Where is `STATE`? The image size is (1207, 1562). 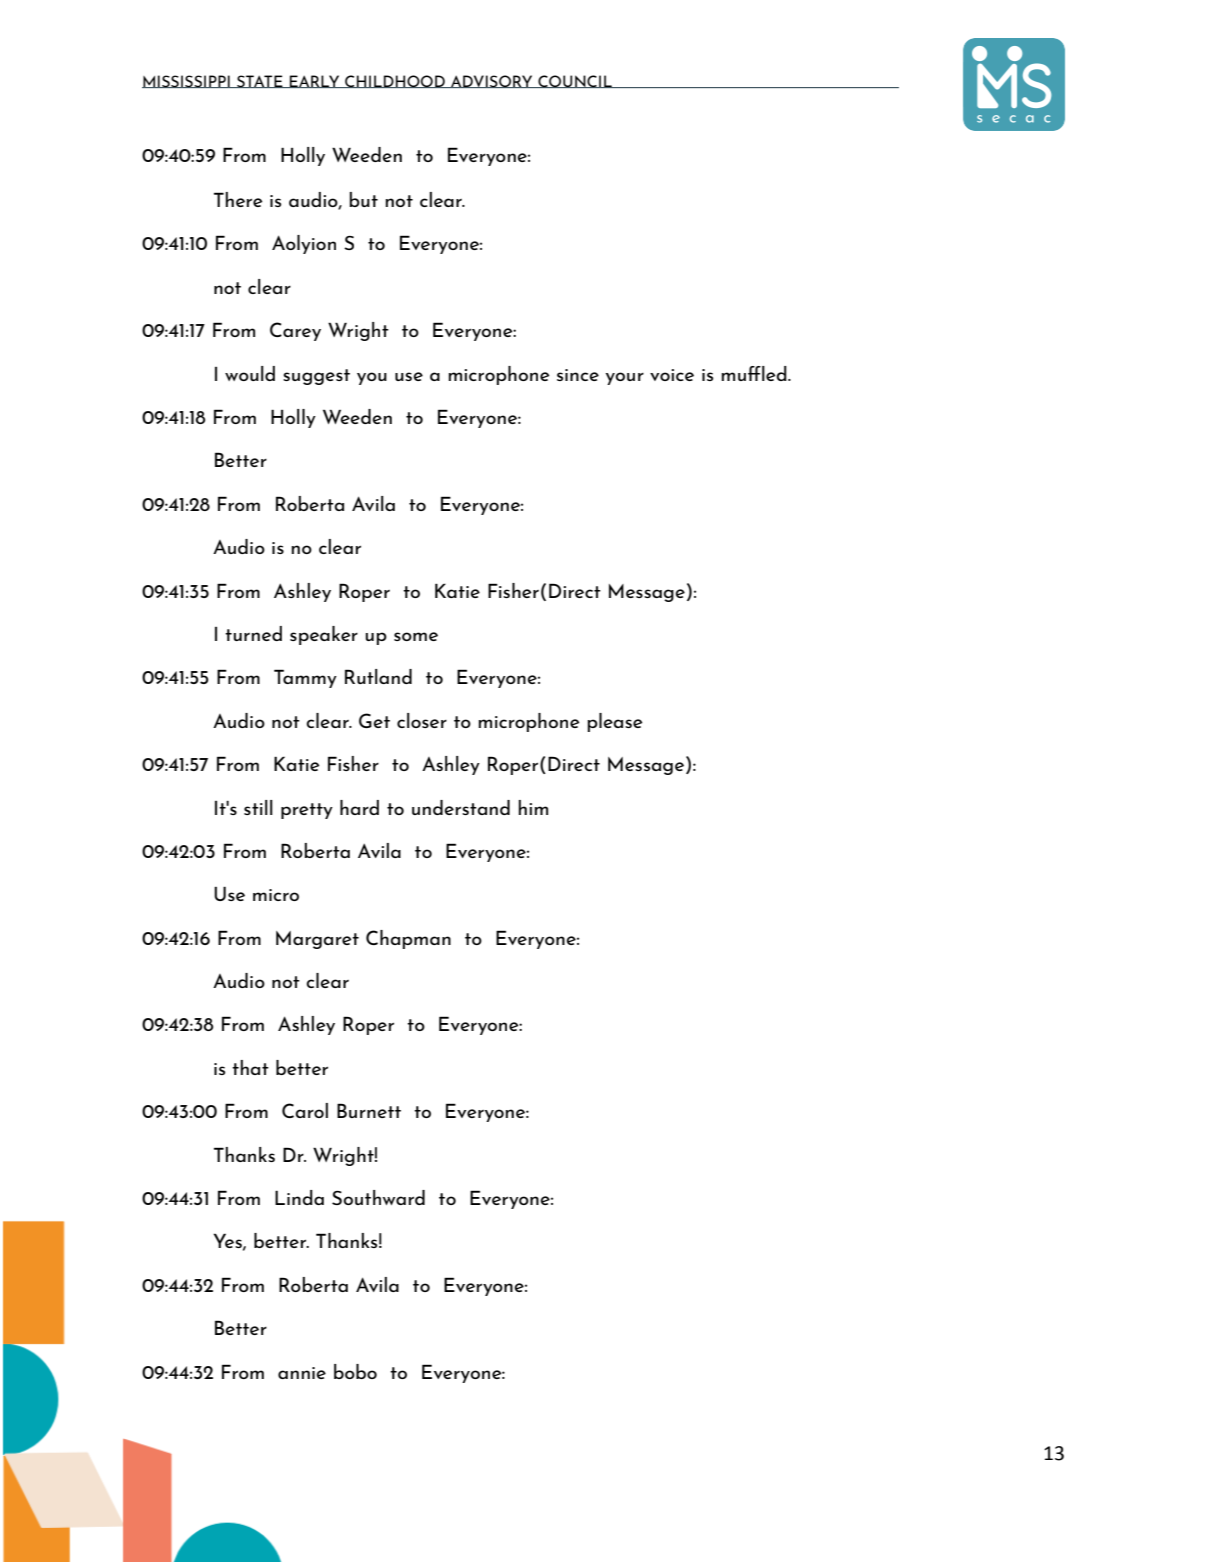 STATE is located at coordinates (260, 81).
